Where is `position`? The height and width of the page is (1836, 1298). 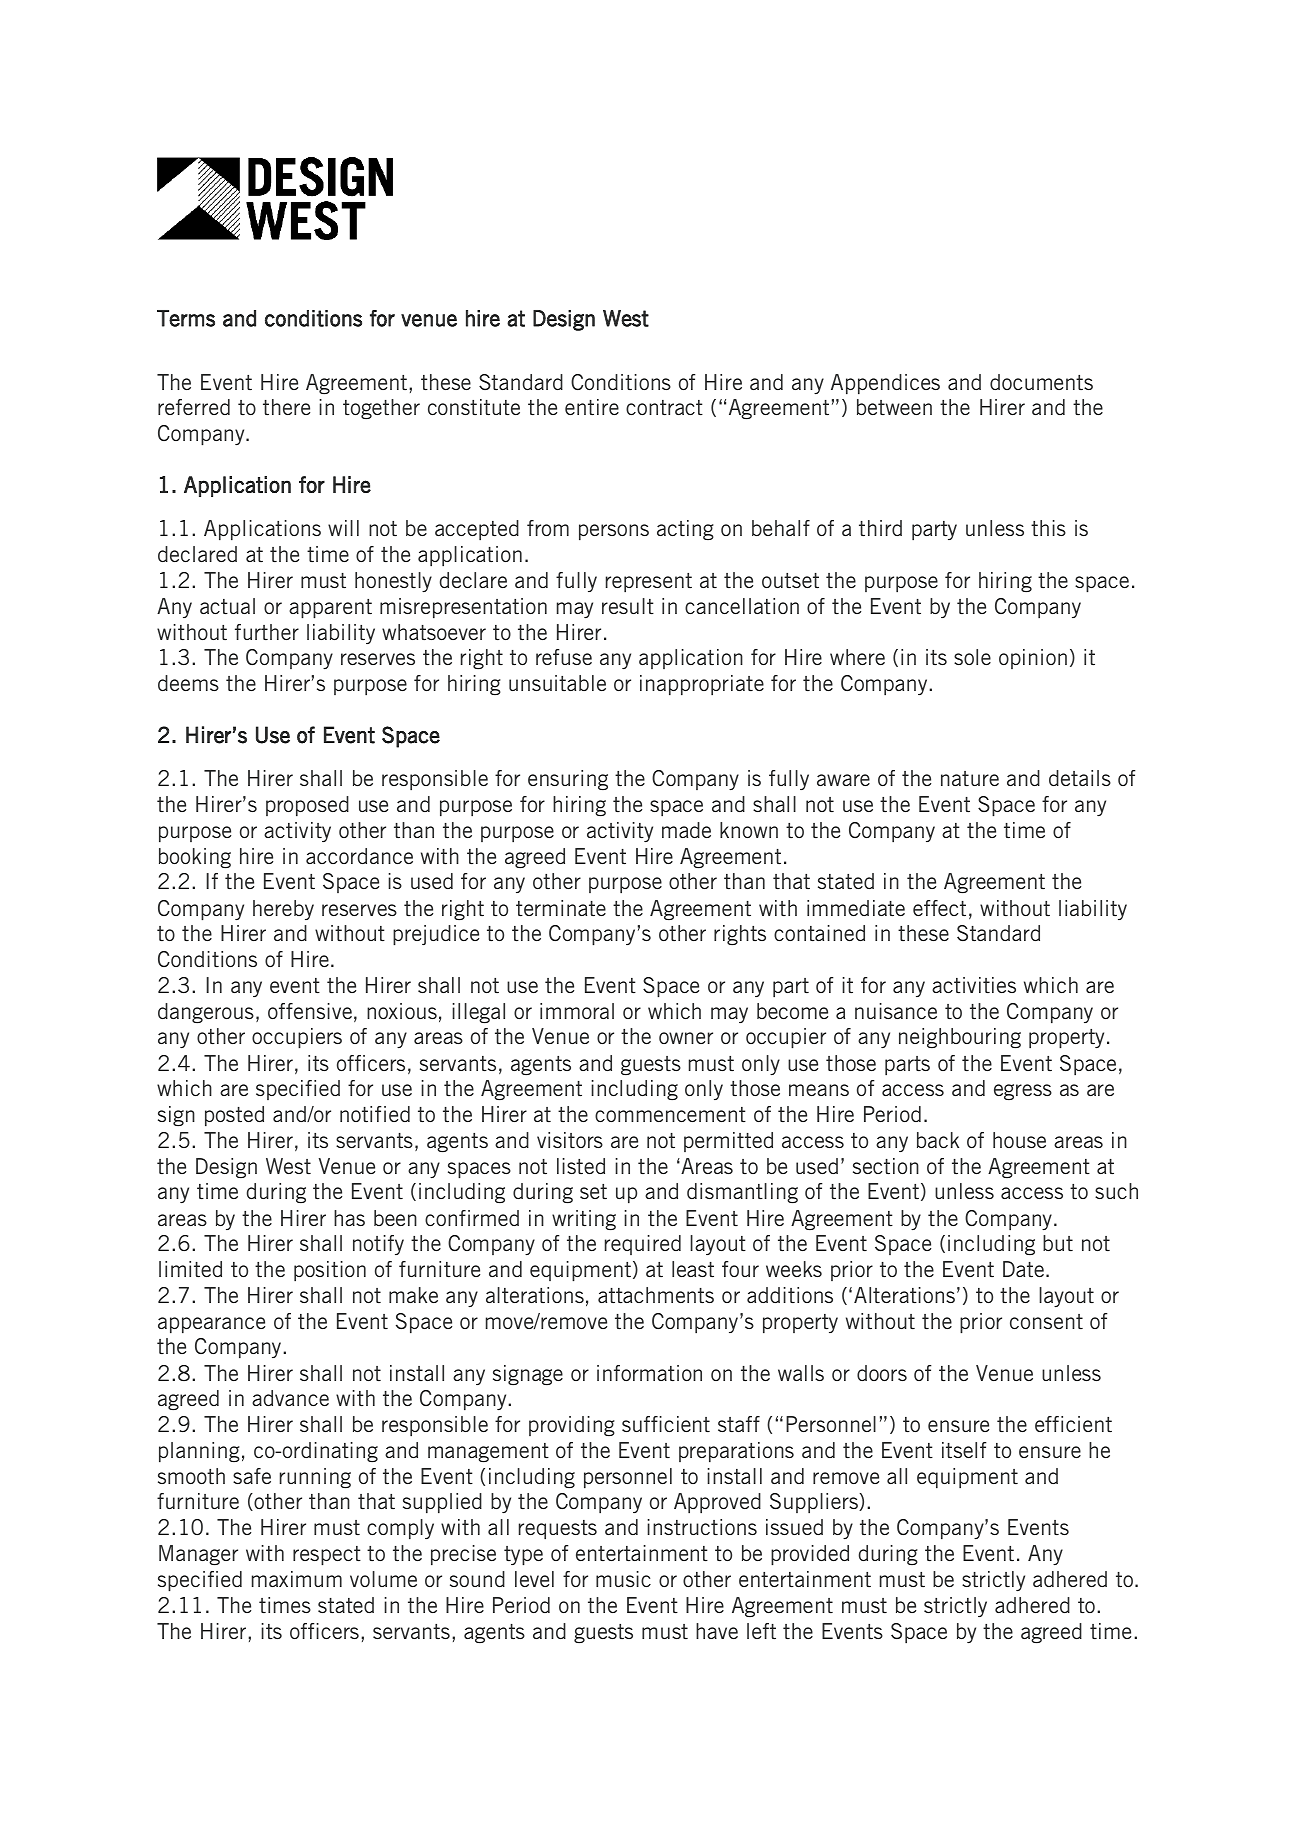 position is located at coordinates (330, 1271).
